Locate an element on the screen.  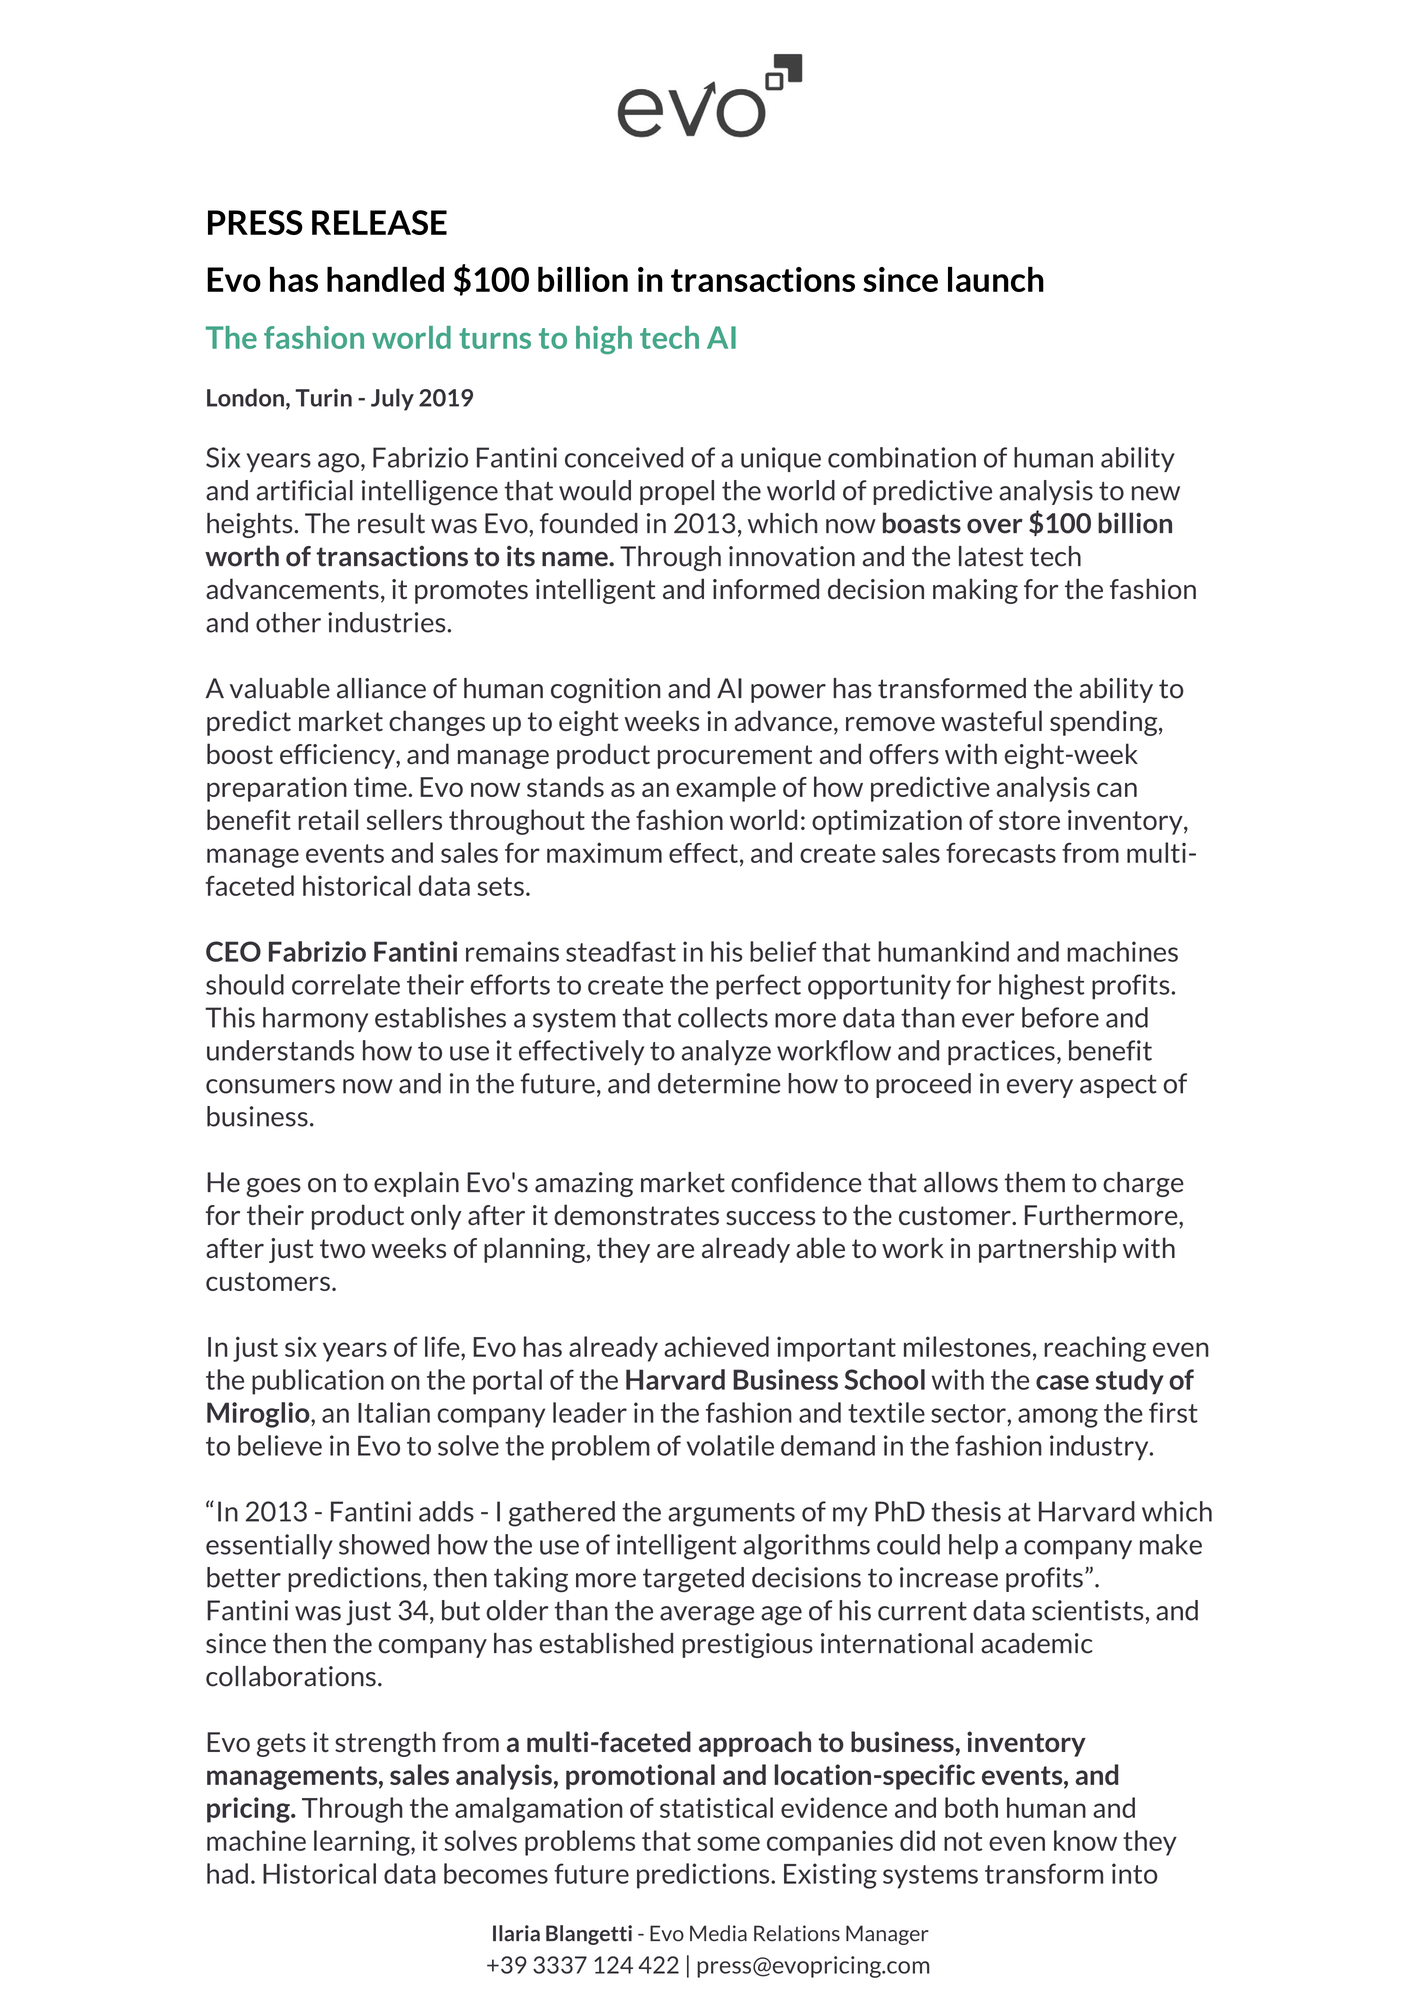
aspect is located at coordinates (1118, 1086).
